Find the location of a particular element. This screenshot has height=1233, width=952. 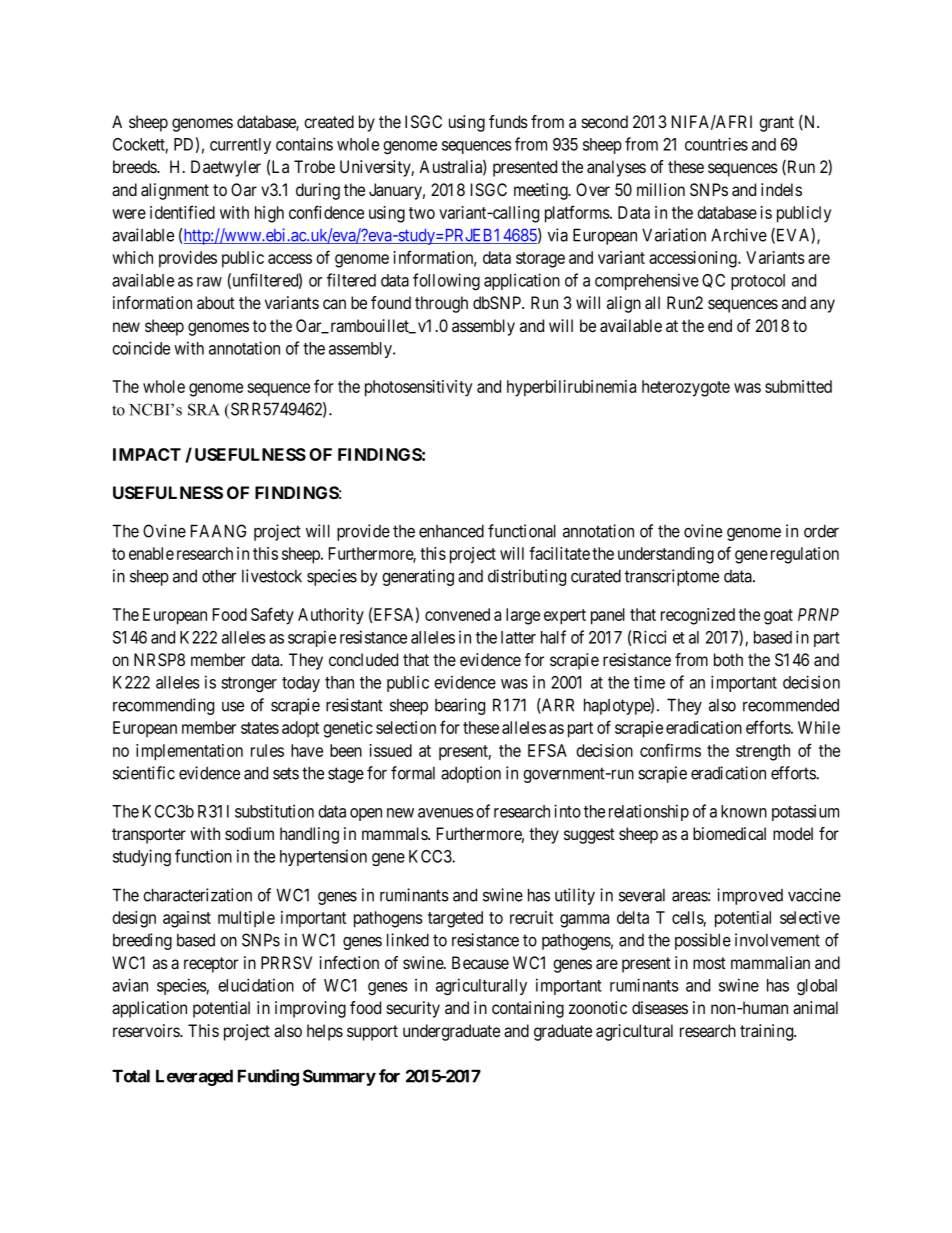

countries is located at coordinates (716, 144).
